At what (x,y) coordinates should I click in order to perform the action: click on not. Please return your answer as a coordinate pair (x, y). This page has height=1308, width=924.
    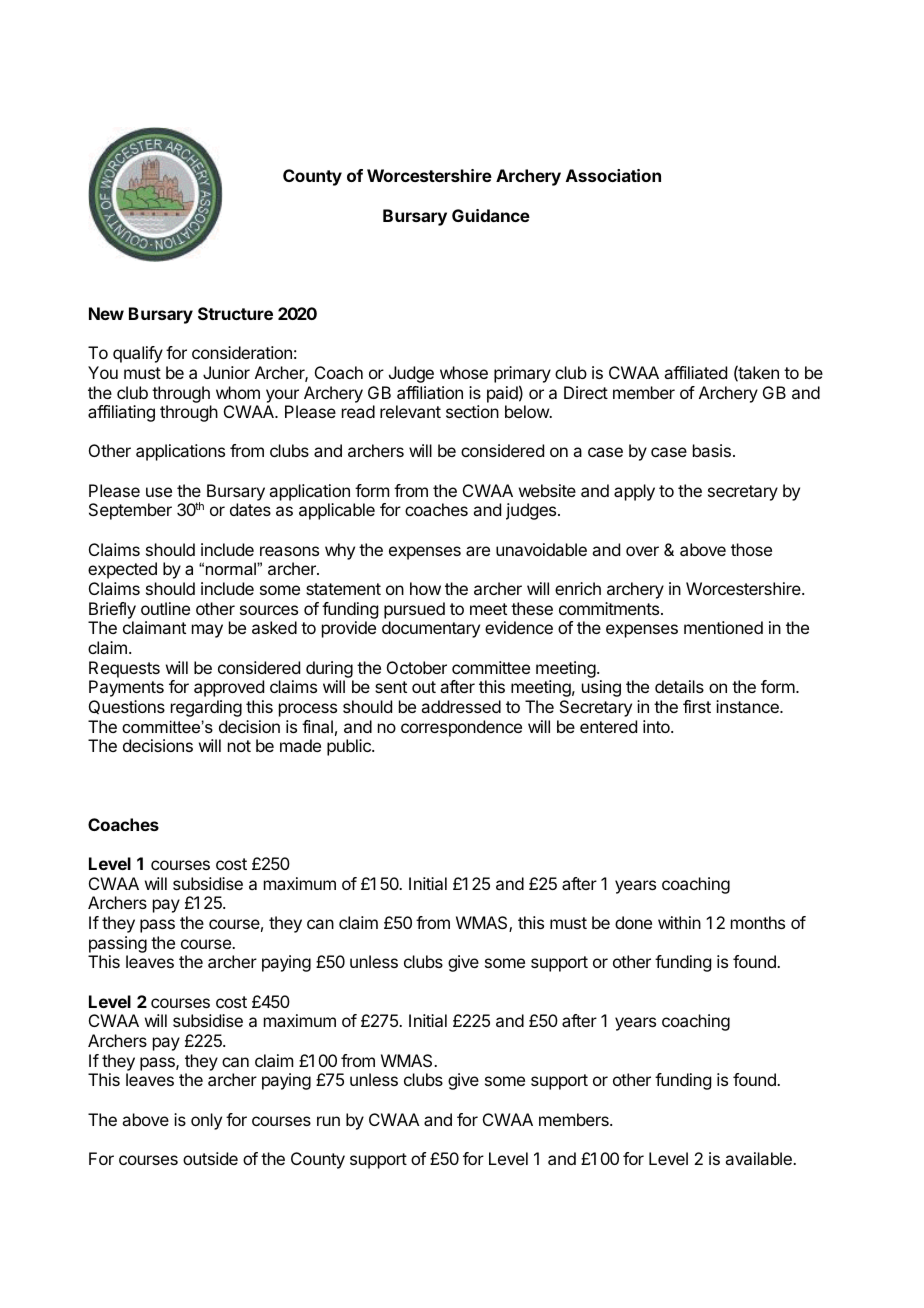
    Looking at the image, I should click on (239, 746).
